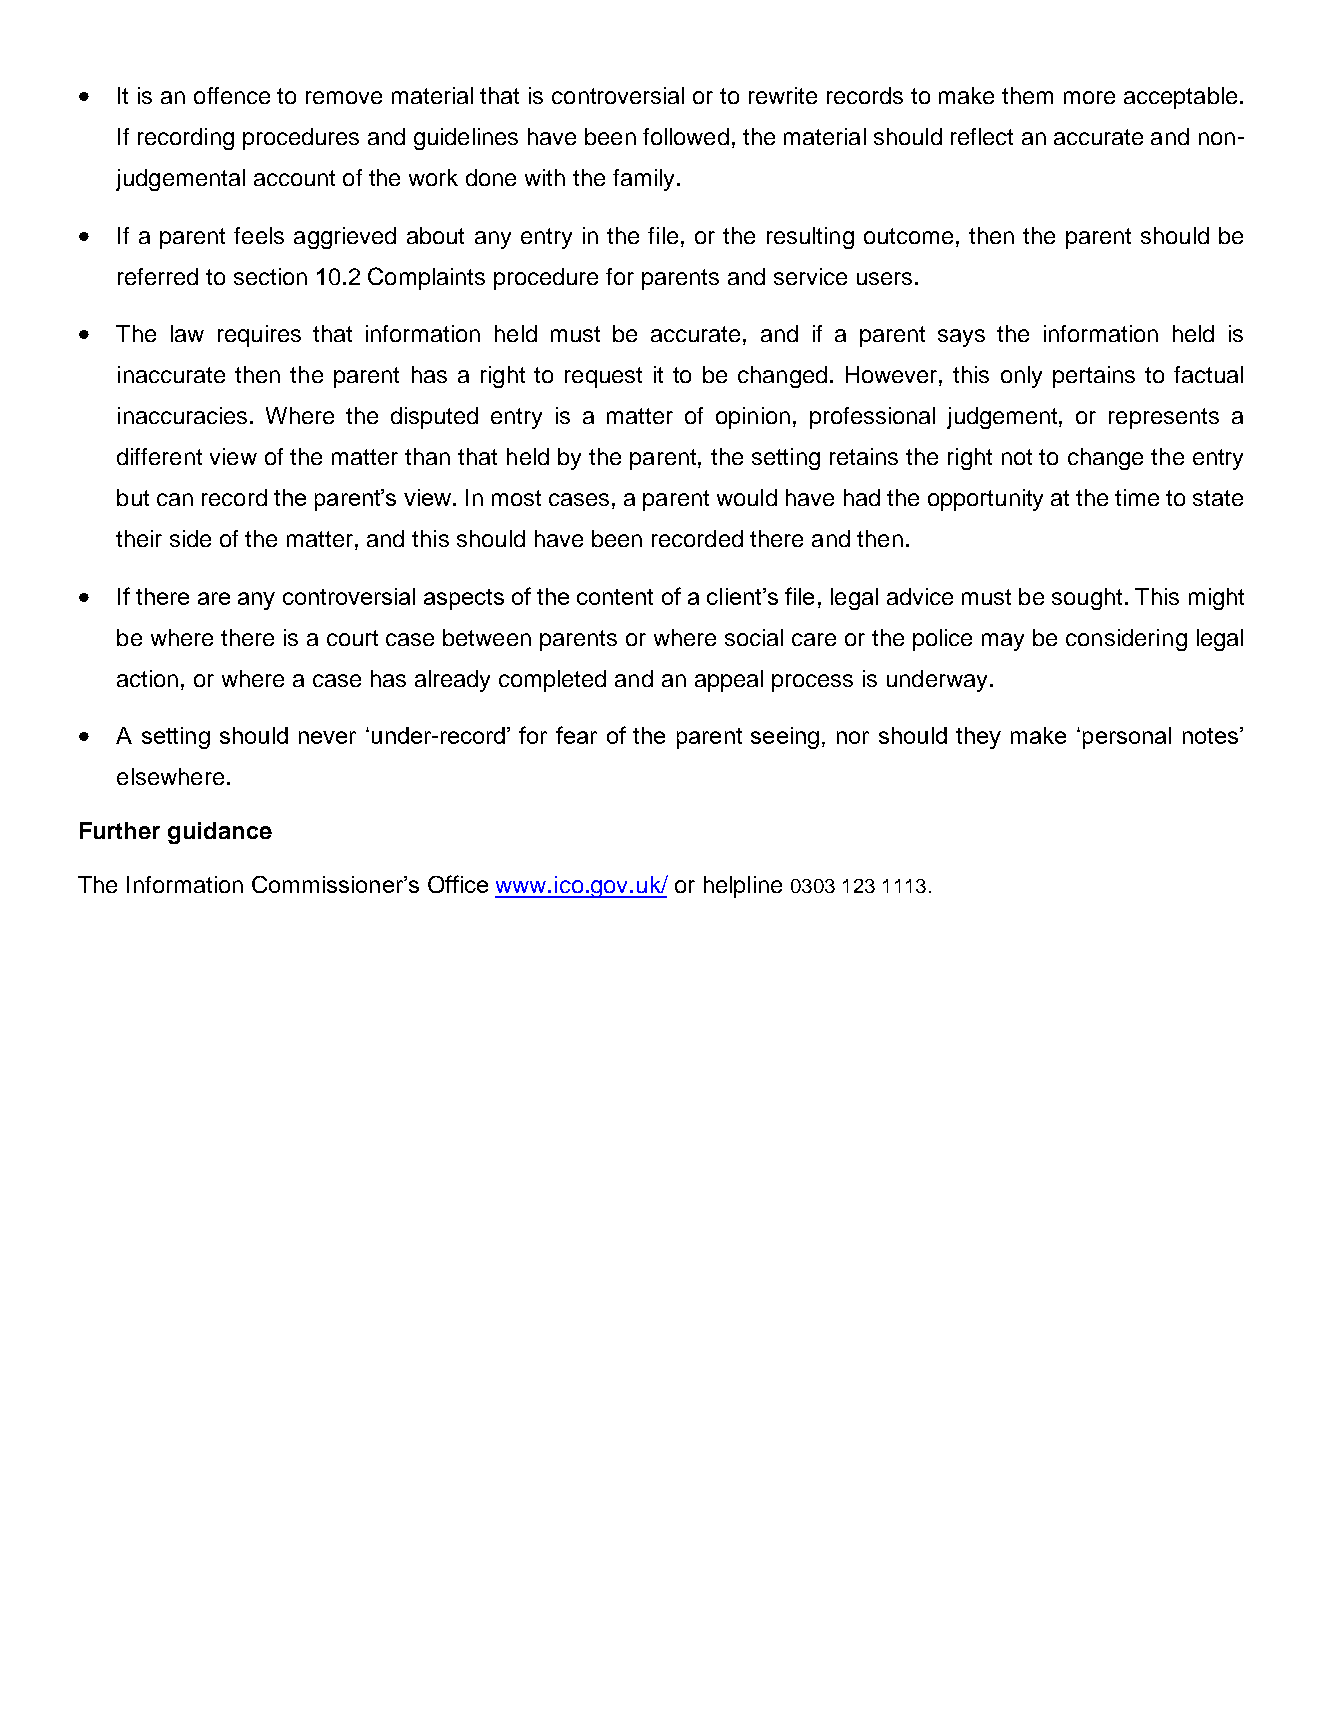  Describe the element at coordinates (686, 136) in the screenshot. I see `followed` at that location.
